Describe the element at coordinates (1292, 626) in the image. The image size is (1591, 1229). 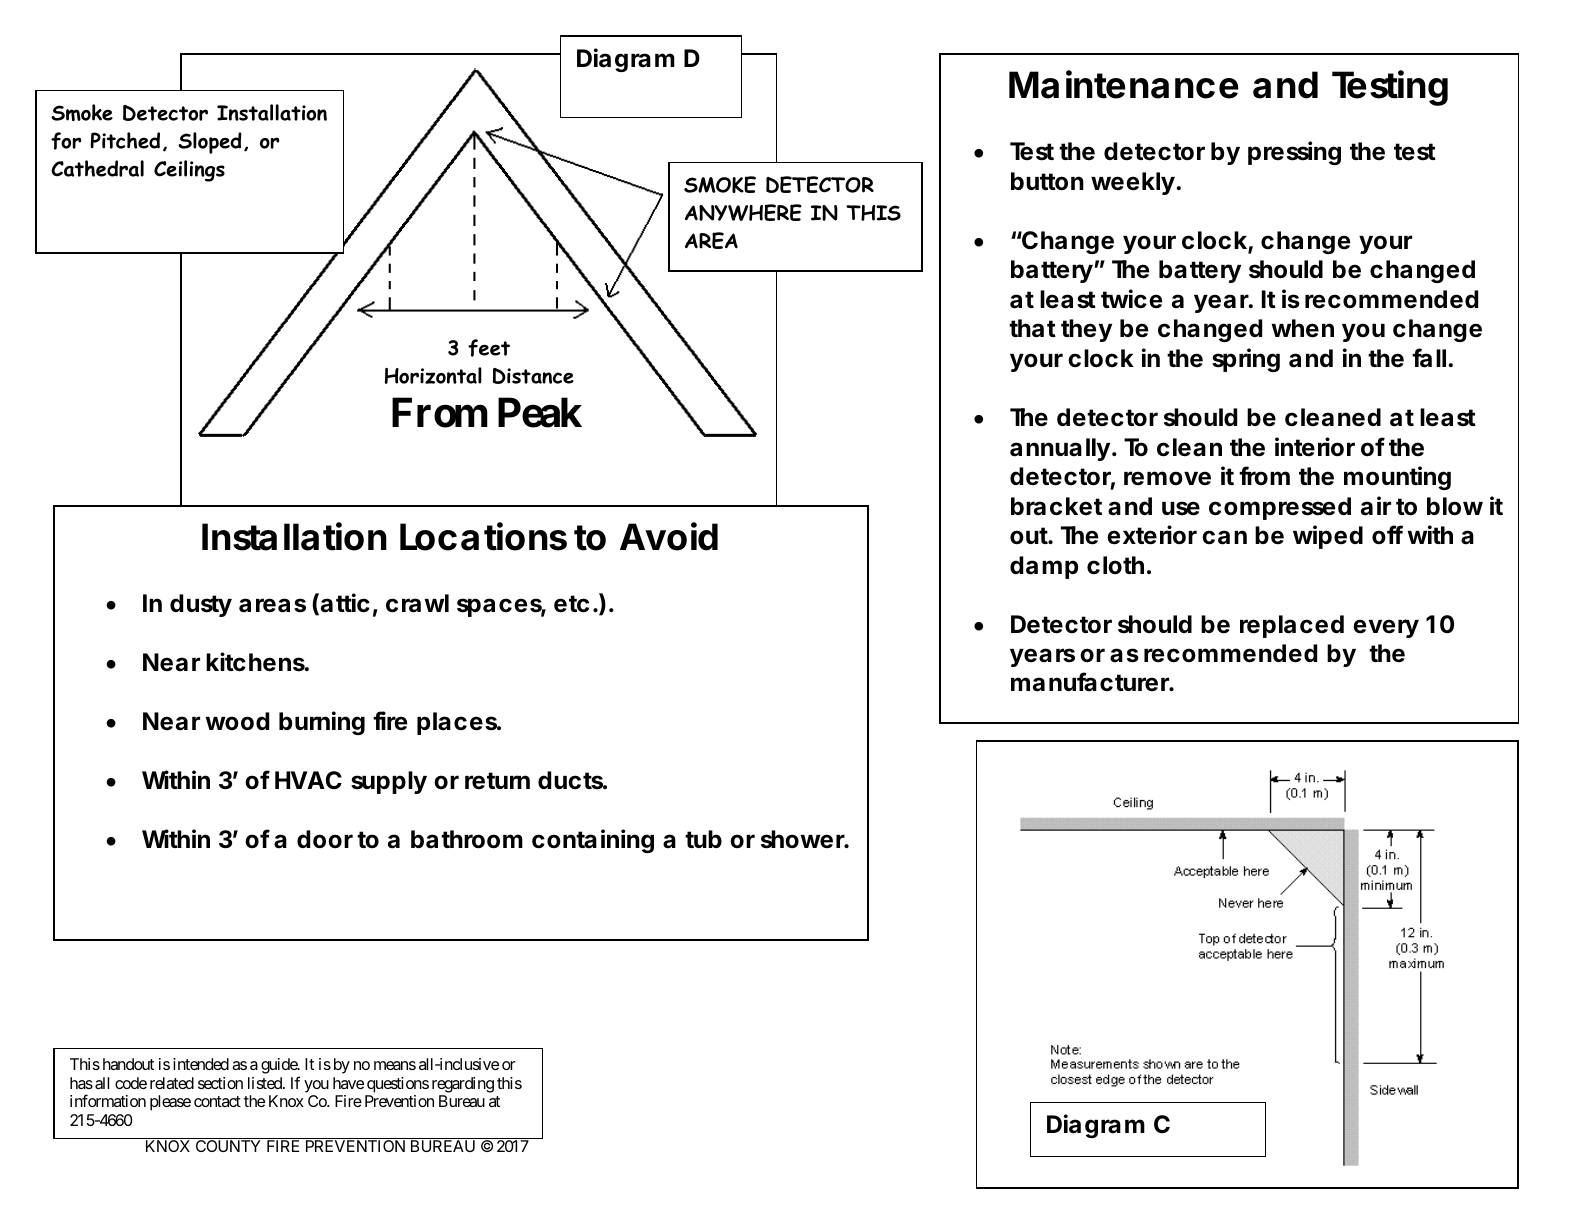
I see `replaced` at that location.
